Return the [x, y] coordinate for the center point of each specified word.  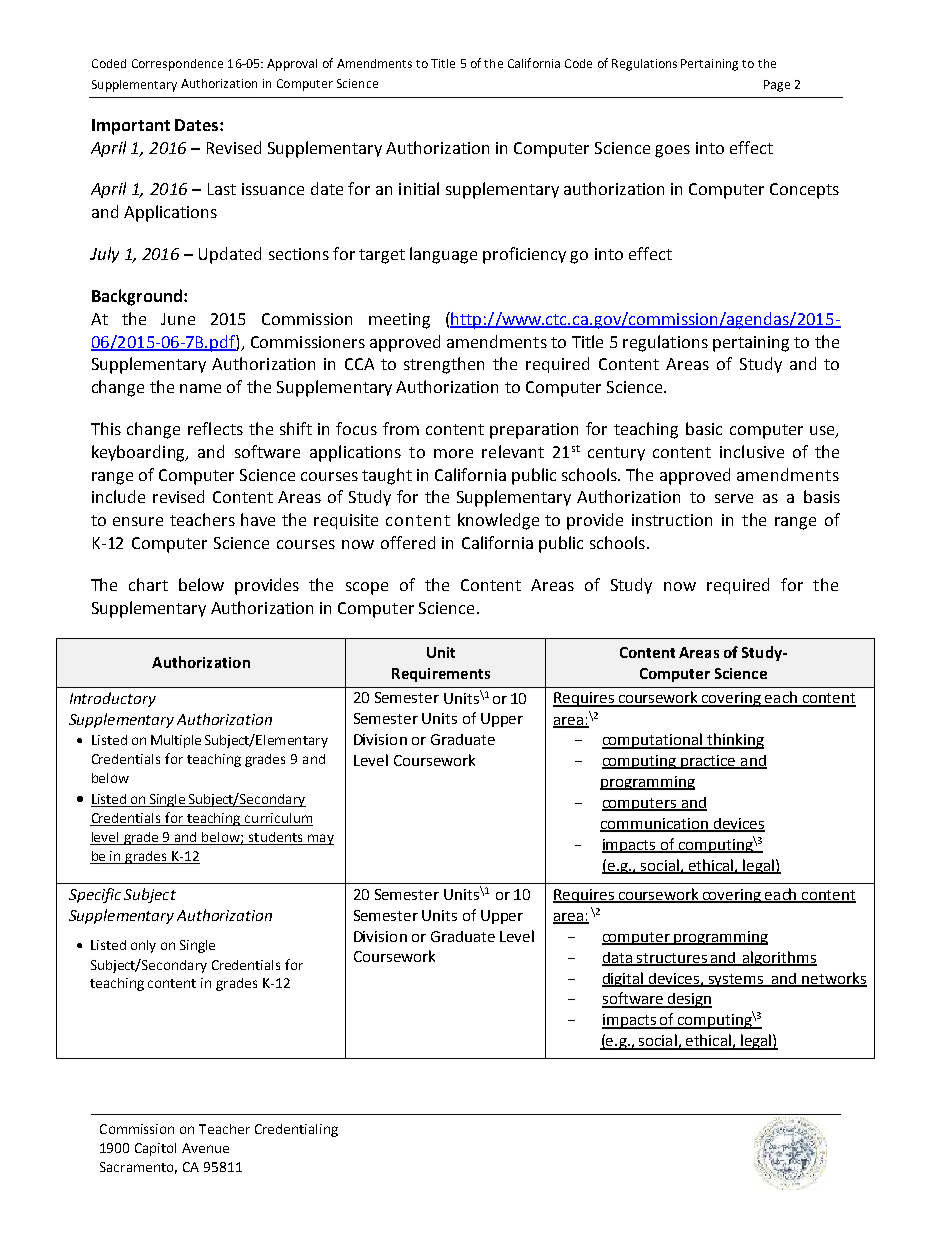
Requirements [441, 675]
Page [777, 86]
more [453, 453]
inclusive [752, 451]
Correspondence [177, 65]
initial [419, 188]
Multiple [176, 741]
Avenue [205, 1148]
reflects [215, 428]
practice [708, 762]
